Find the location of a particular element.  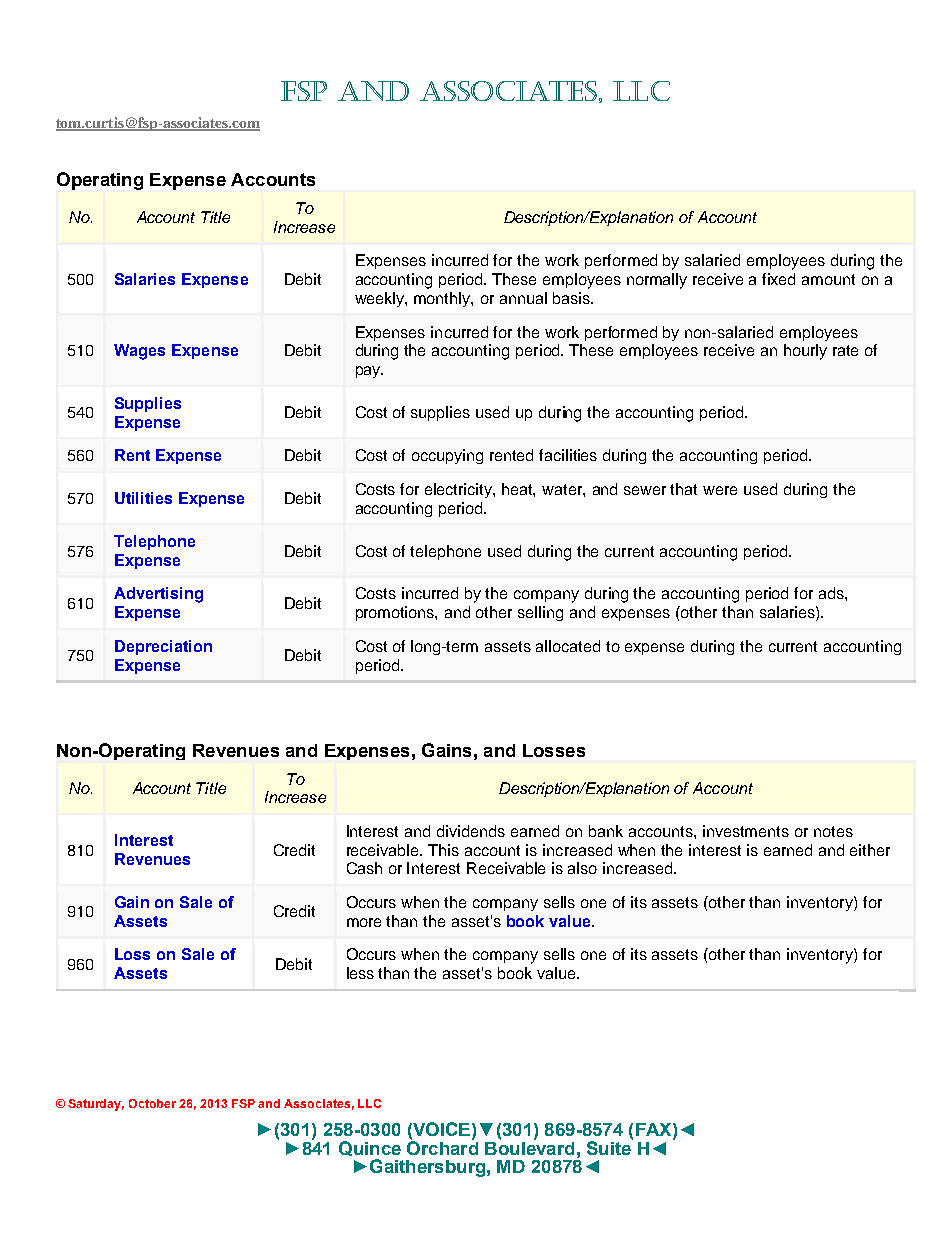

more is located at coordinates (364, 922).
